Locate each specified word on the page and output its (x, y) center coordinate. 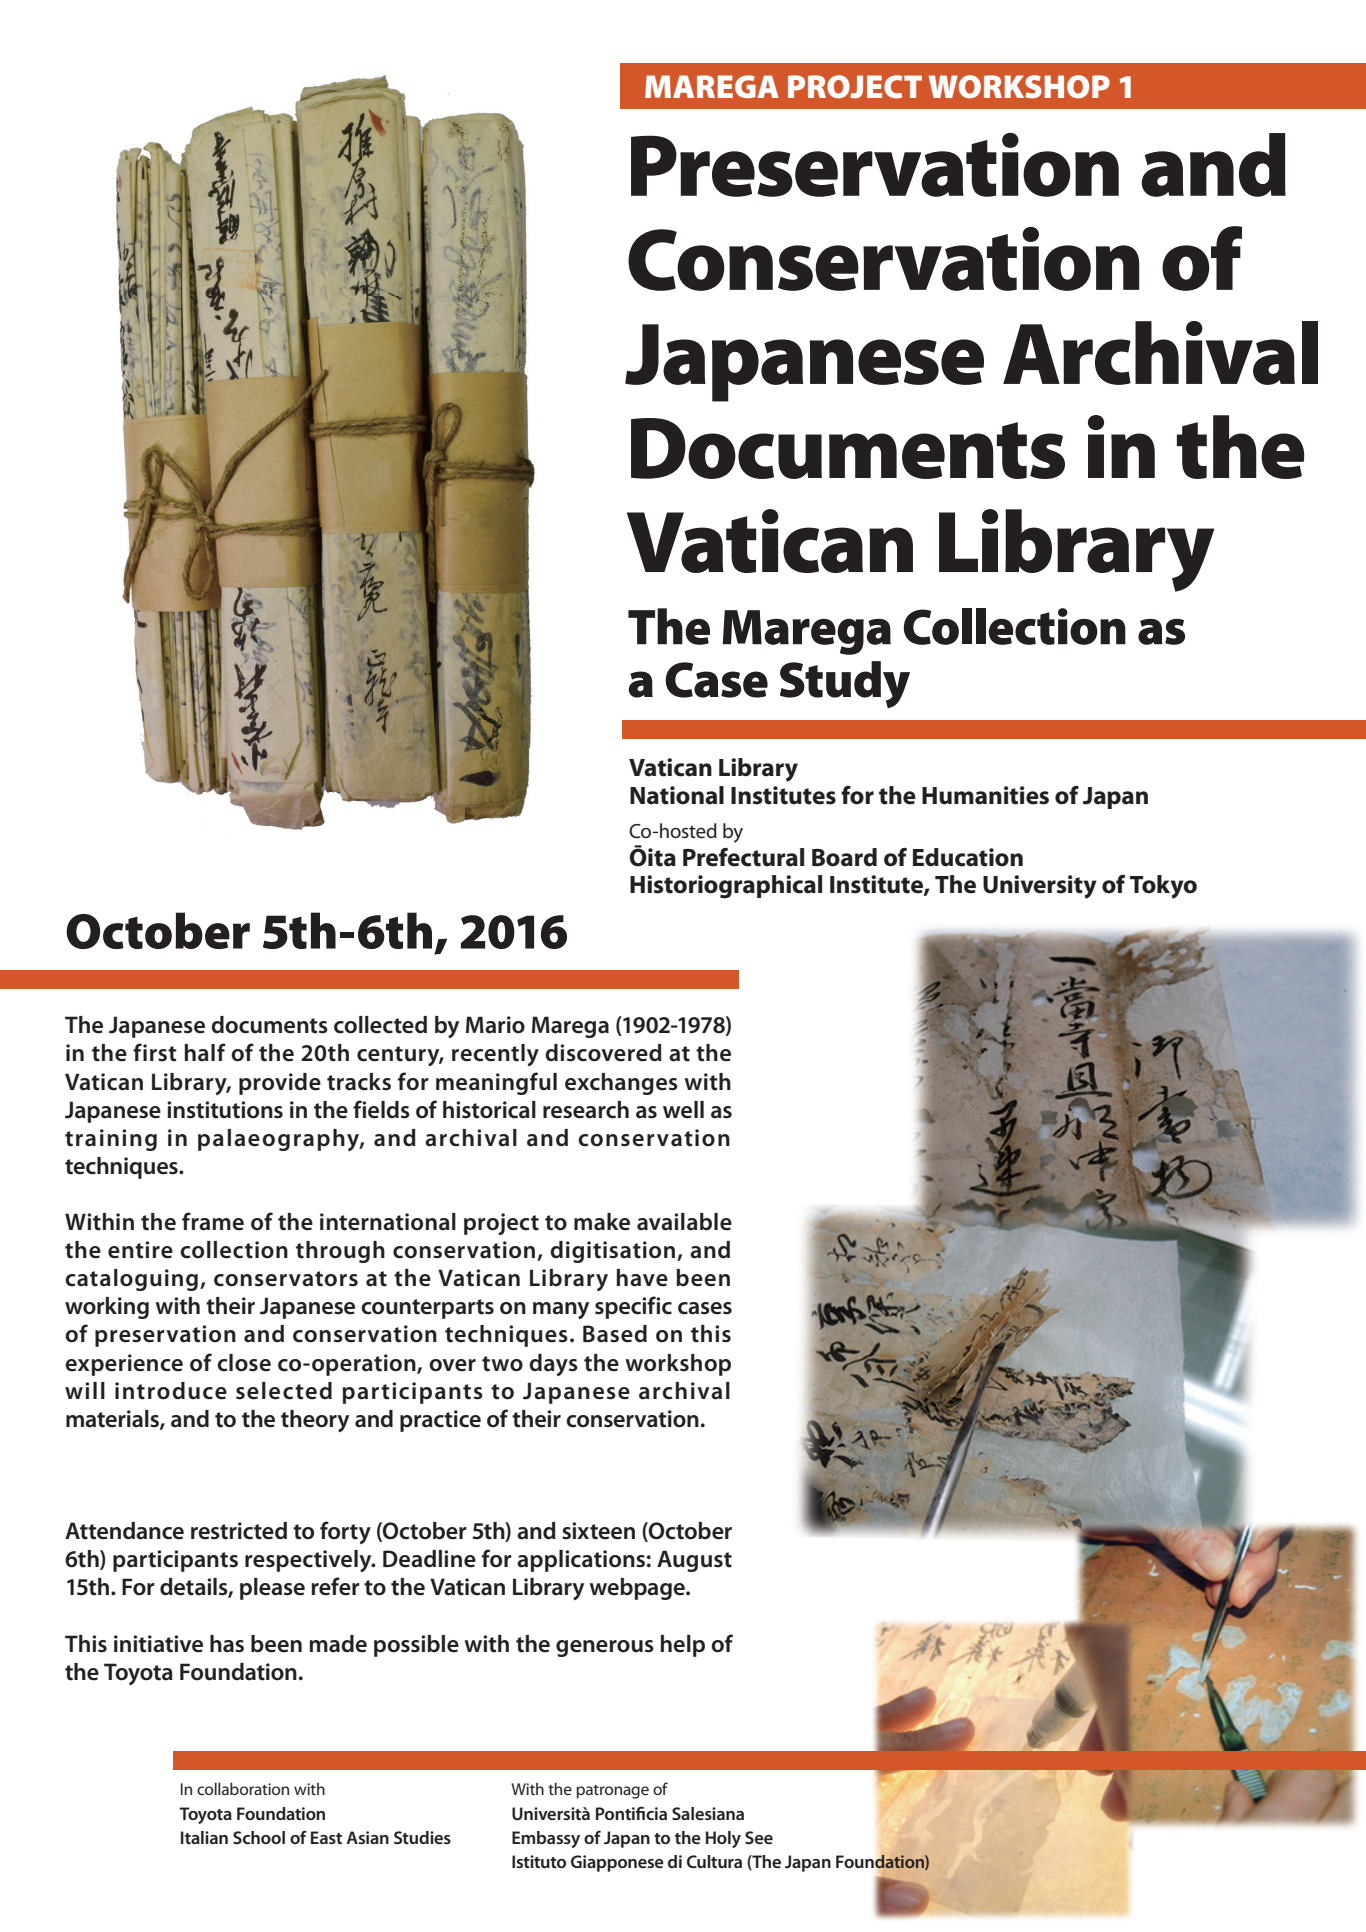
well (683, 1110)
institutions (225, 1110)
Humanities (985, 795)
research (586, 1110)
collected (380, 1025)
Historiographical (726, 887)
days (553, 1365)
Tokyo (1163, 887)
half (205, 1052)
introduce (171, 1391)
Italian (204, 1837)
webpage (638, 1589)
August (694, 1561)
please (272, 1589)
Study (845, 684)
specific (633, 1307)
